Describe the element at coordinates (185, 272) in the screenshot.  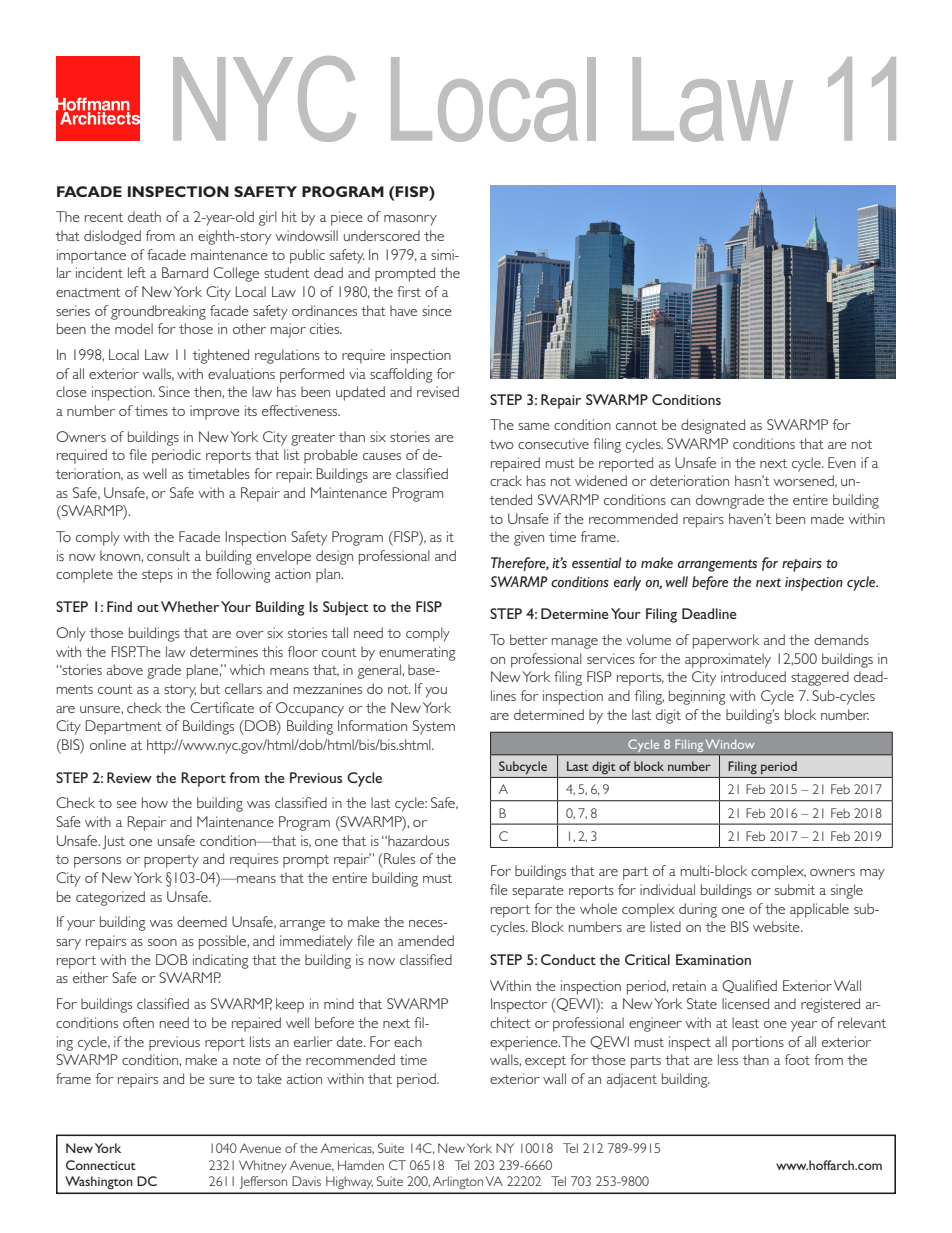
I see `Barnard` at that location.
